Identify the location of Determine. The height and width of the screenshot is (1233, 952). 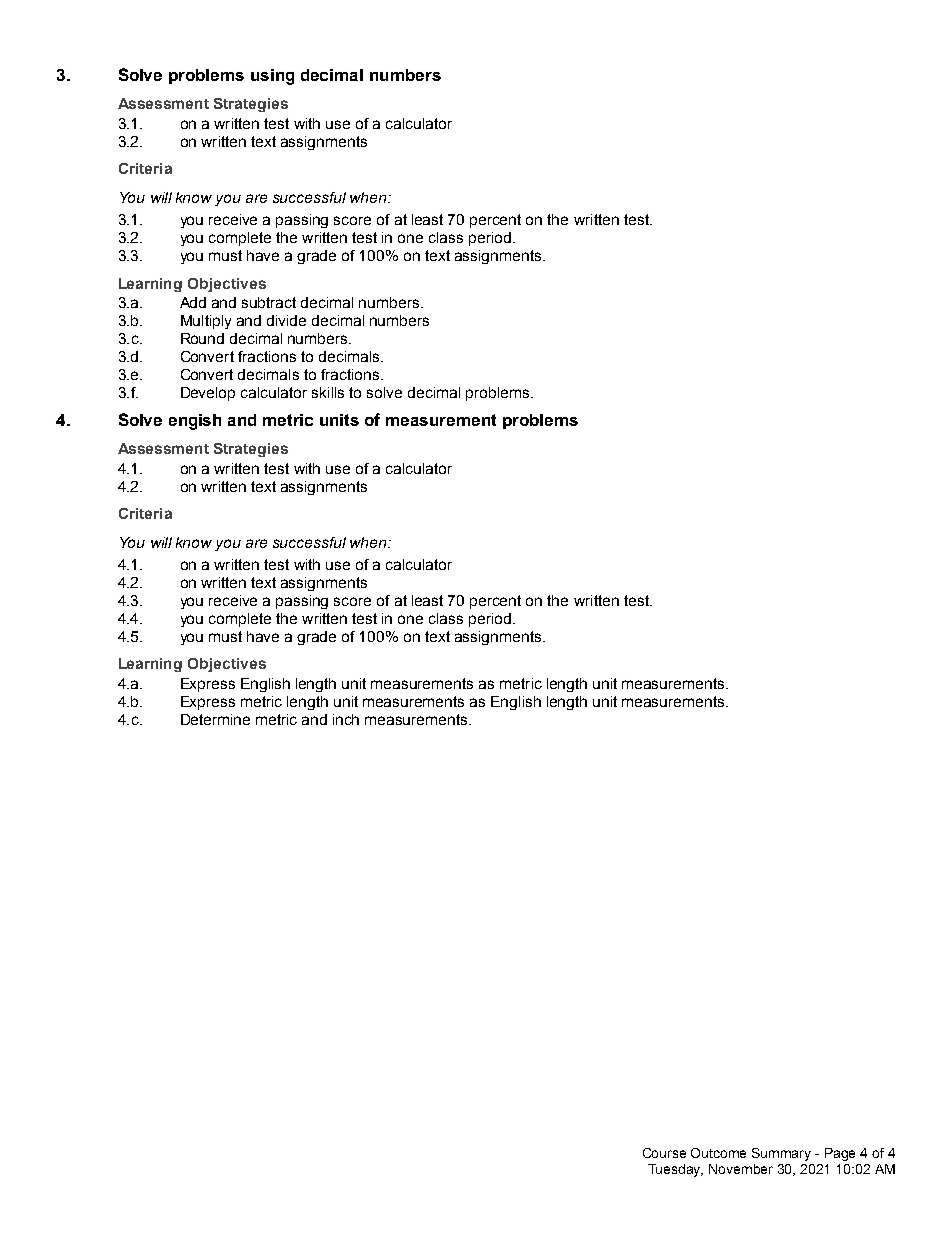
(215, 719).
